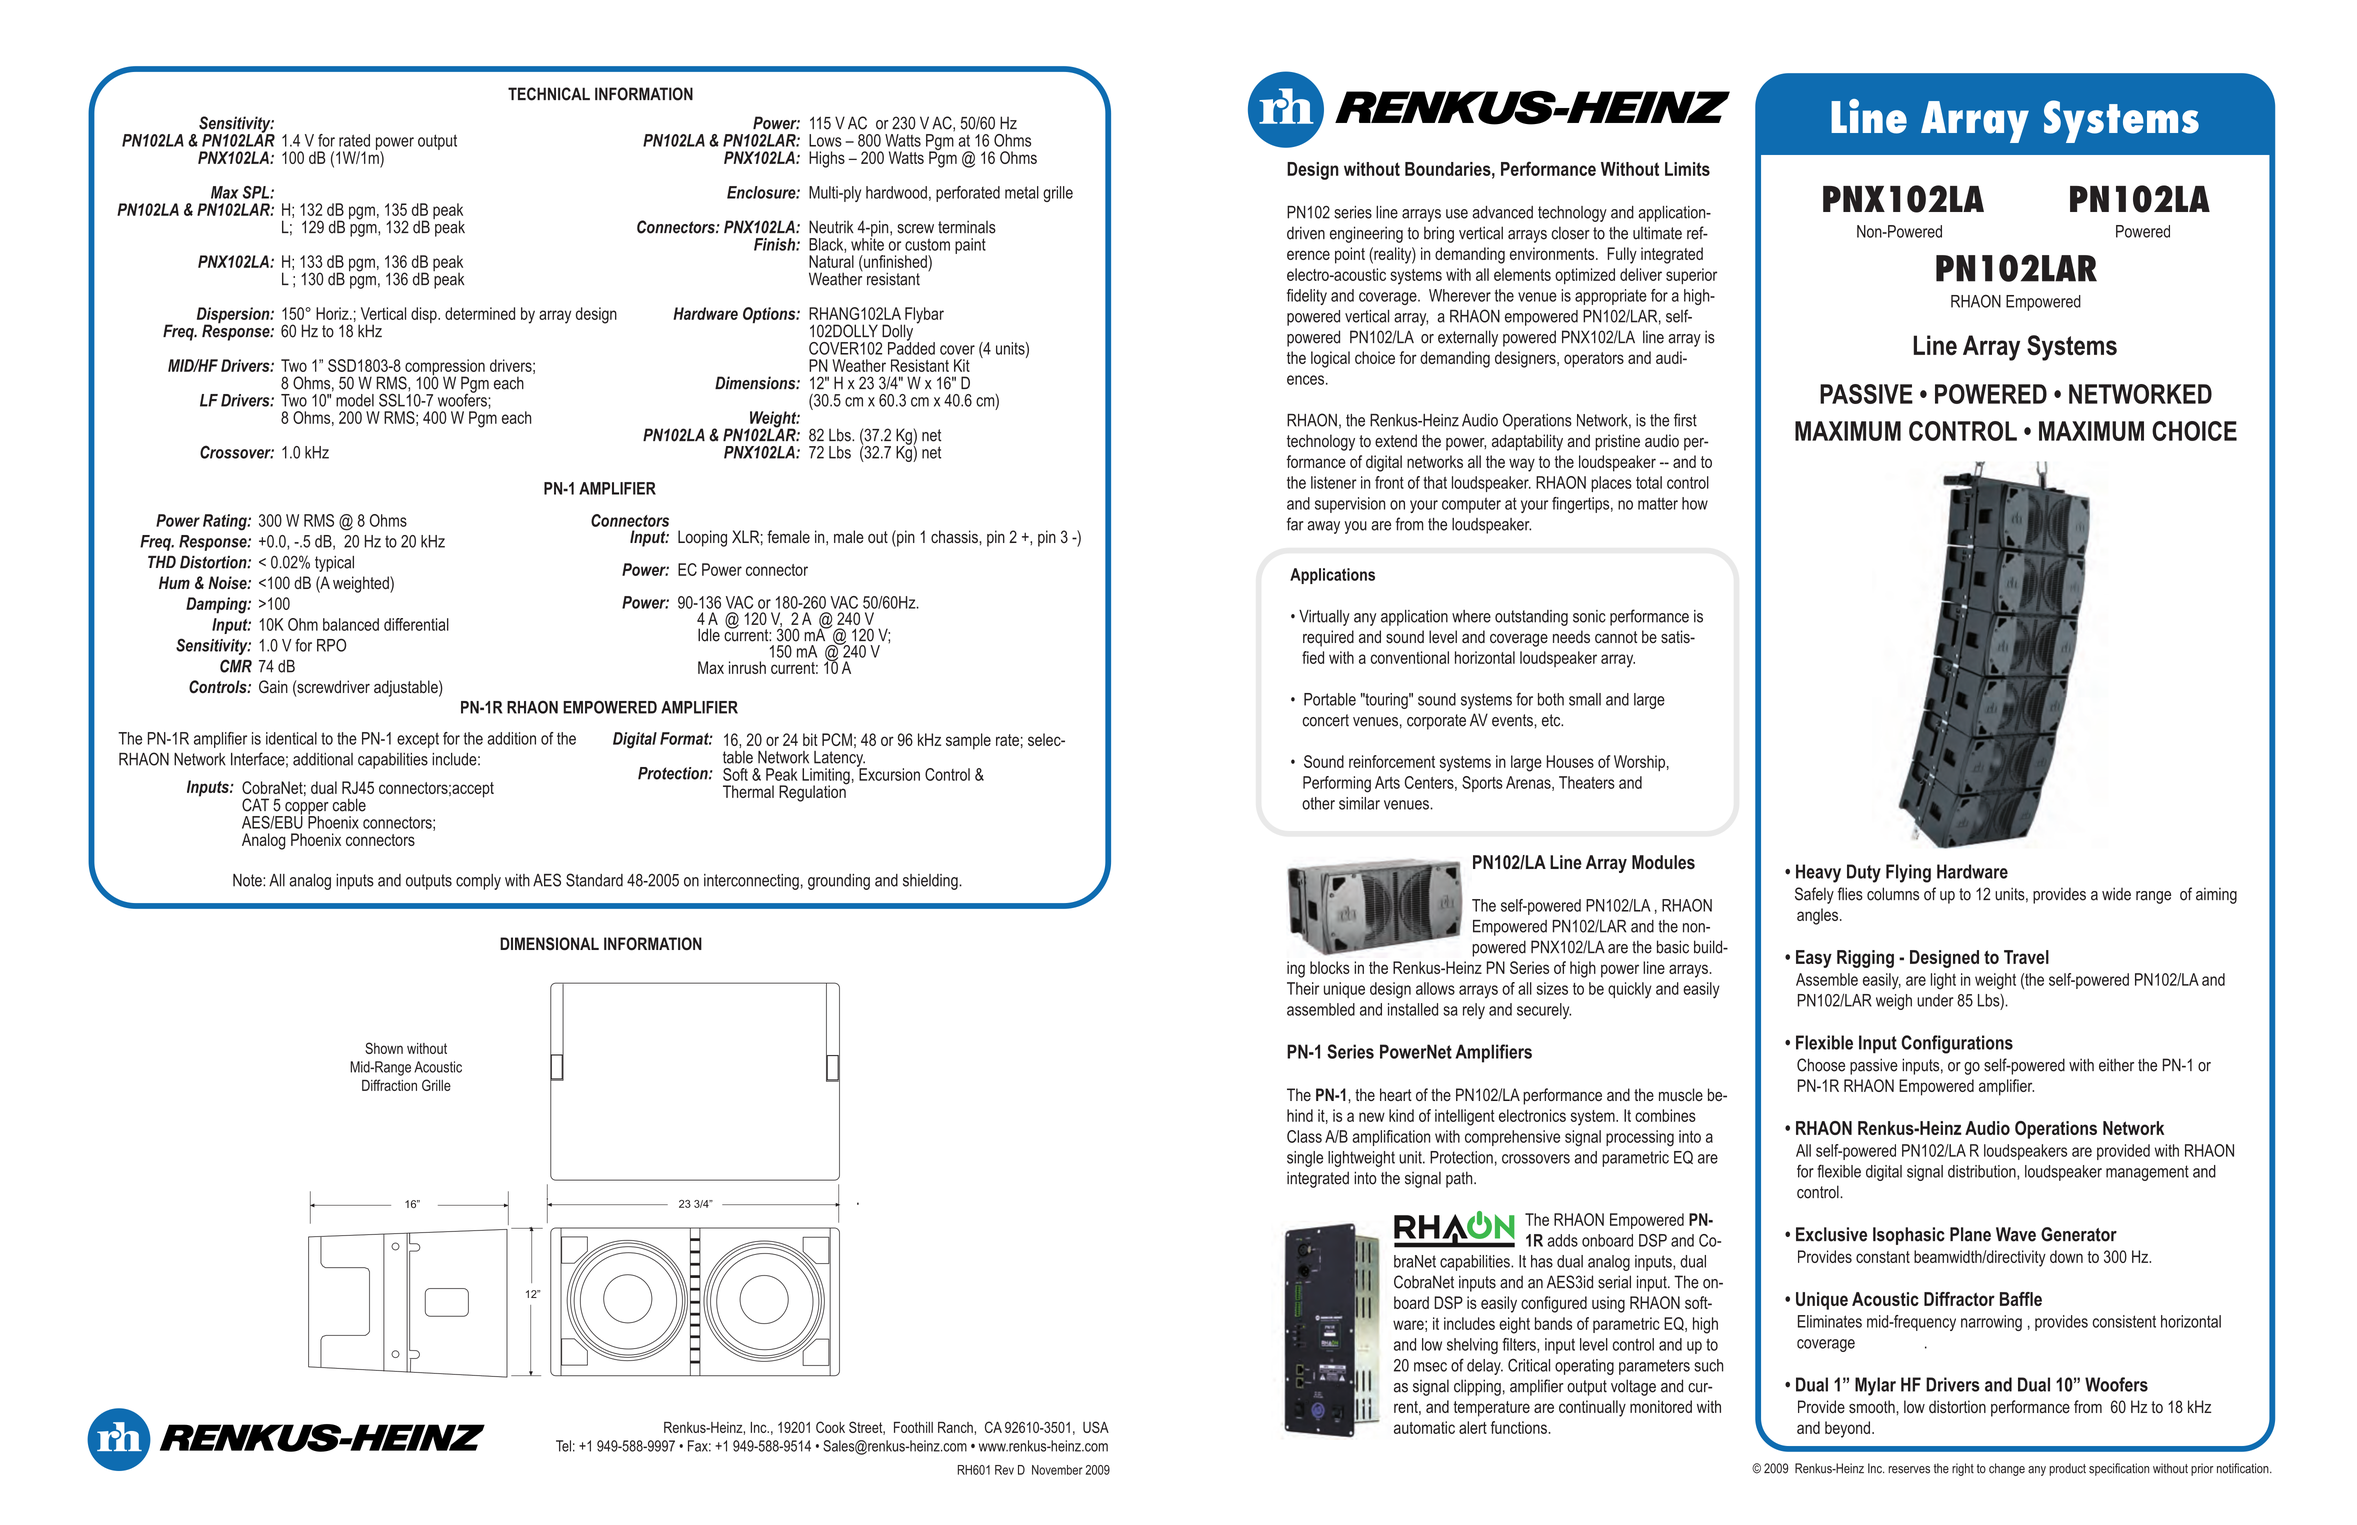  What do you see at coordinates (1328, 638) in the screenshot?
I see `required` at bounding box center [1328, 638].
